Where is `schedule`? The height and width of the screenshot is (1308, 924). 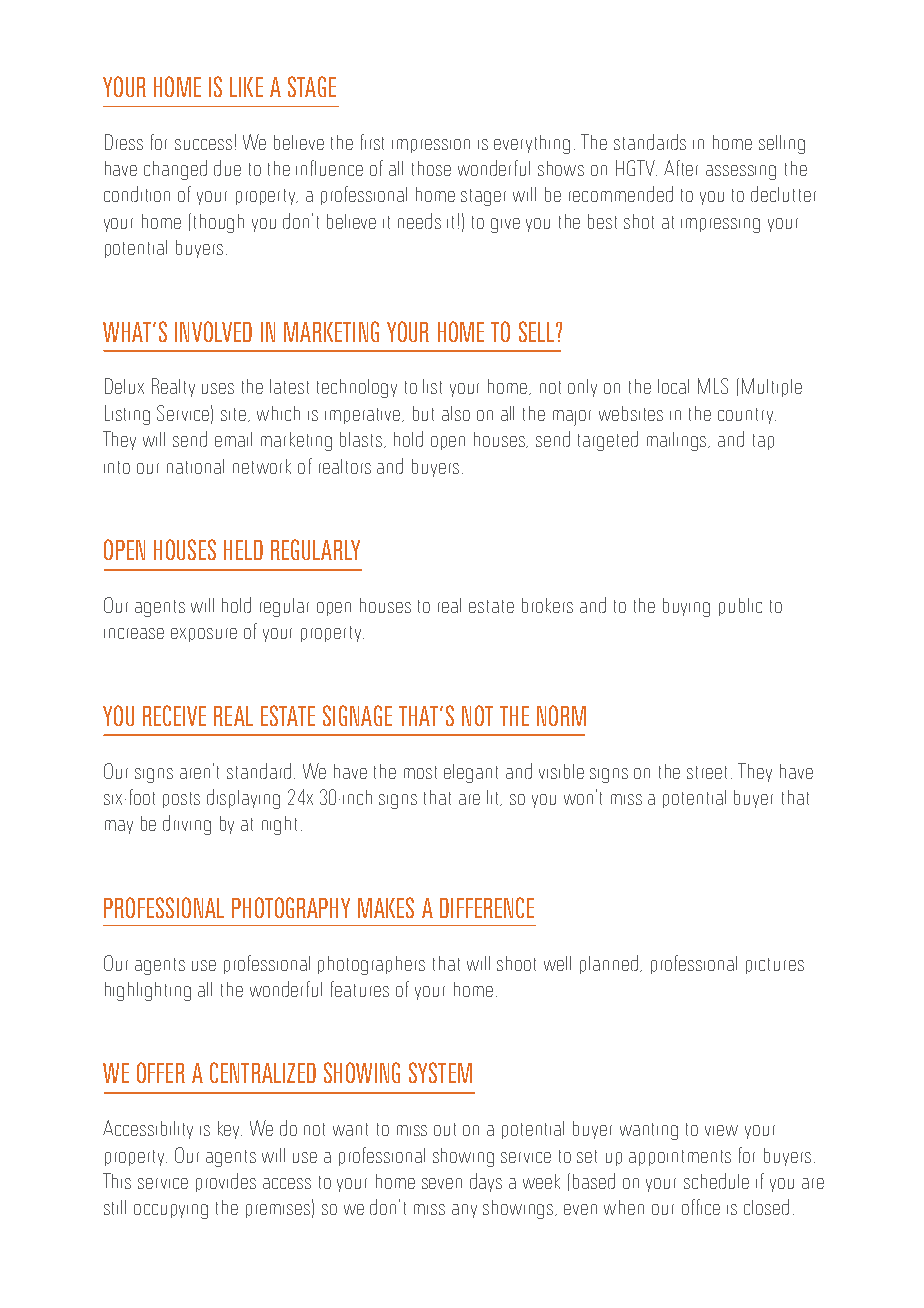 schedule is located at coordinates (716, 1181).
